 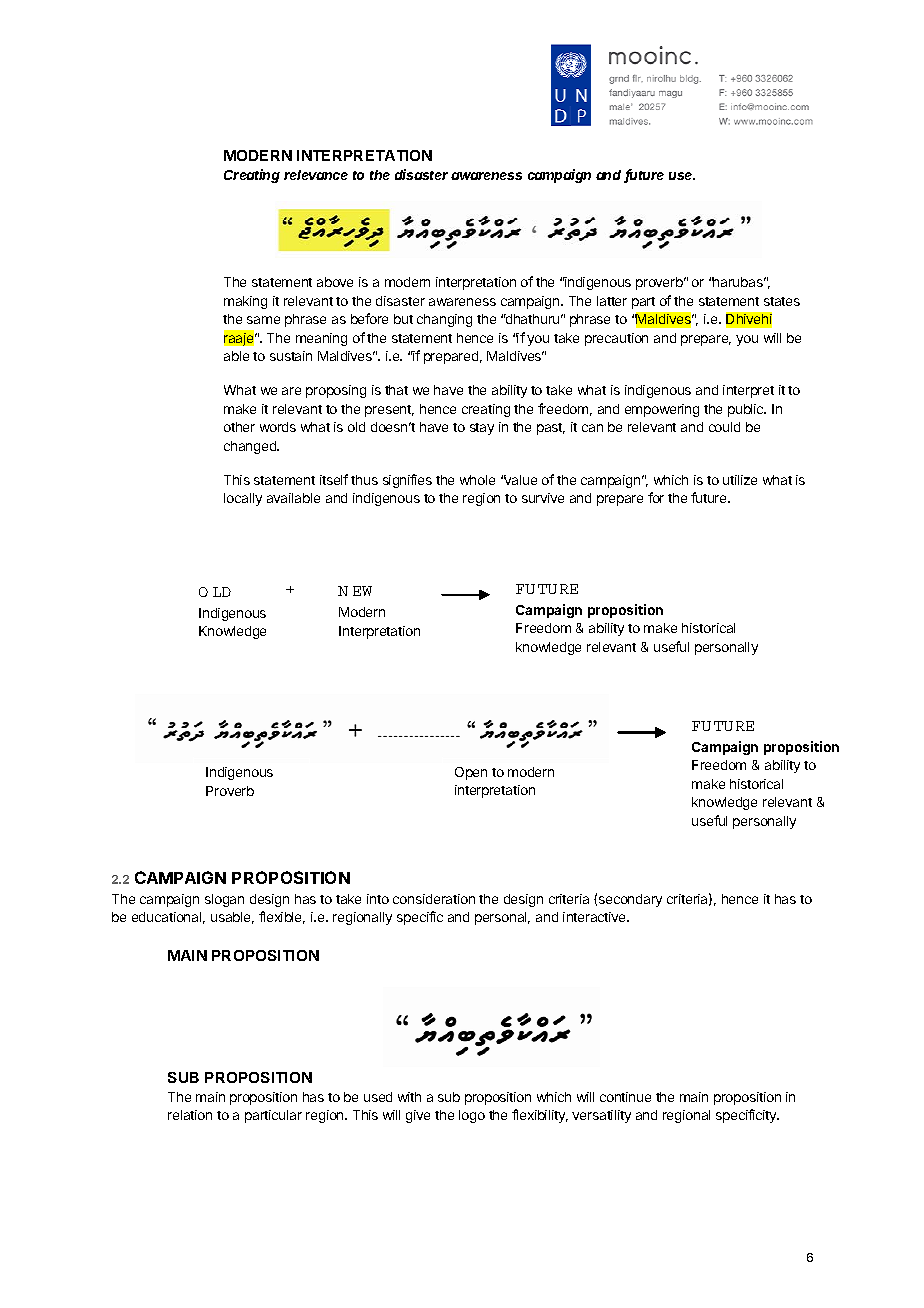 I want to click on words, so click(x=278, y=427).
